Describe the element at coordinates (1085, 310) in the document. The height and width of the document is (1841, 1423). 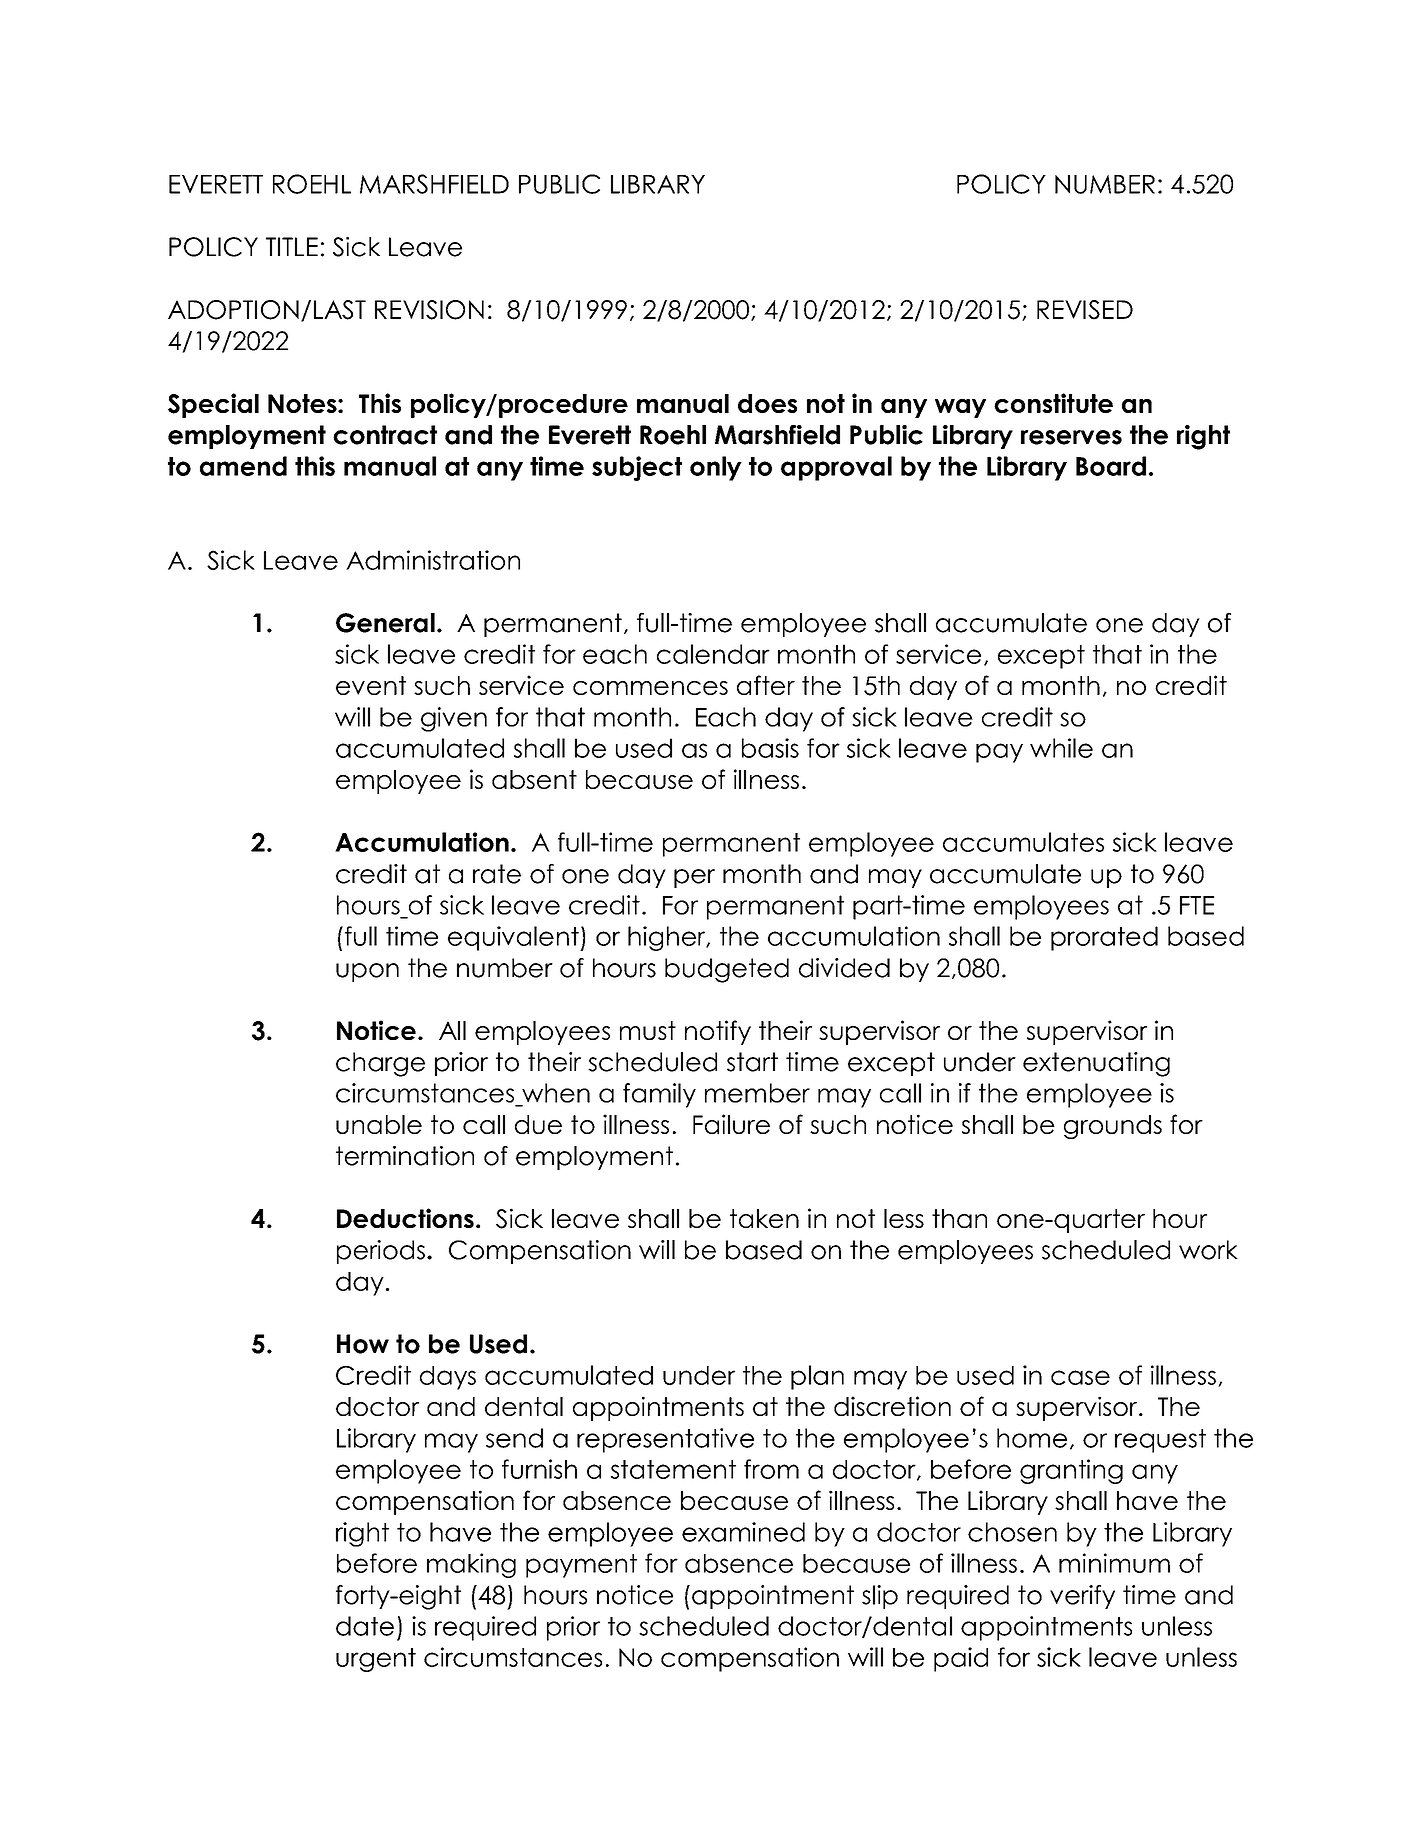
I see `REVISED` at that location.
